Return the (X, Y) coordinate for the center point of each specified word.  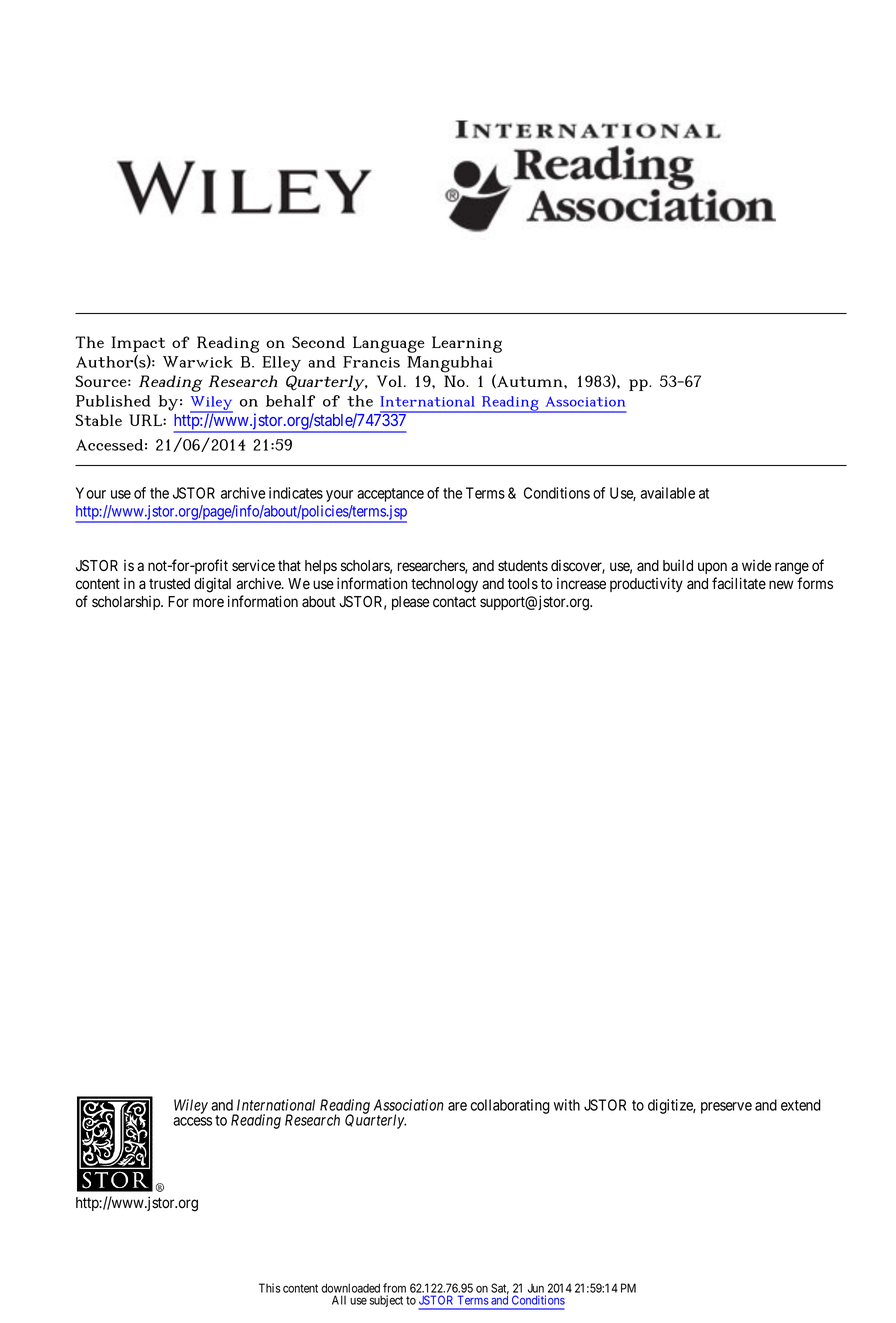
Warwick (198, 362)
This (270, 1288)
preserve (726, 1108)
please (410, 603)
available (668, 493)
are (457, 1106)
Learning (467, 344)
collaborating (510, 1106)
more (208, 603)
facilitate (739, 583)
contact (454, 602)
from (394, 1288)
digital (212, 585)
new (781, 585)
